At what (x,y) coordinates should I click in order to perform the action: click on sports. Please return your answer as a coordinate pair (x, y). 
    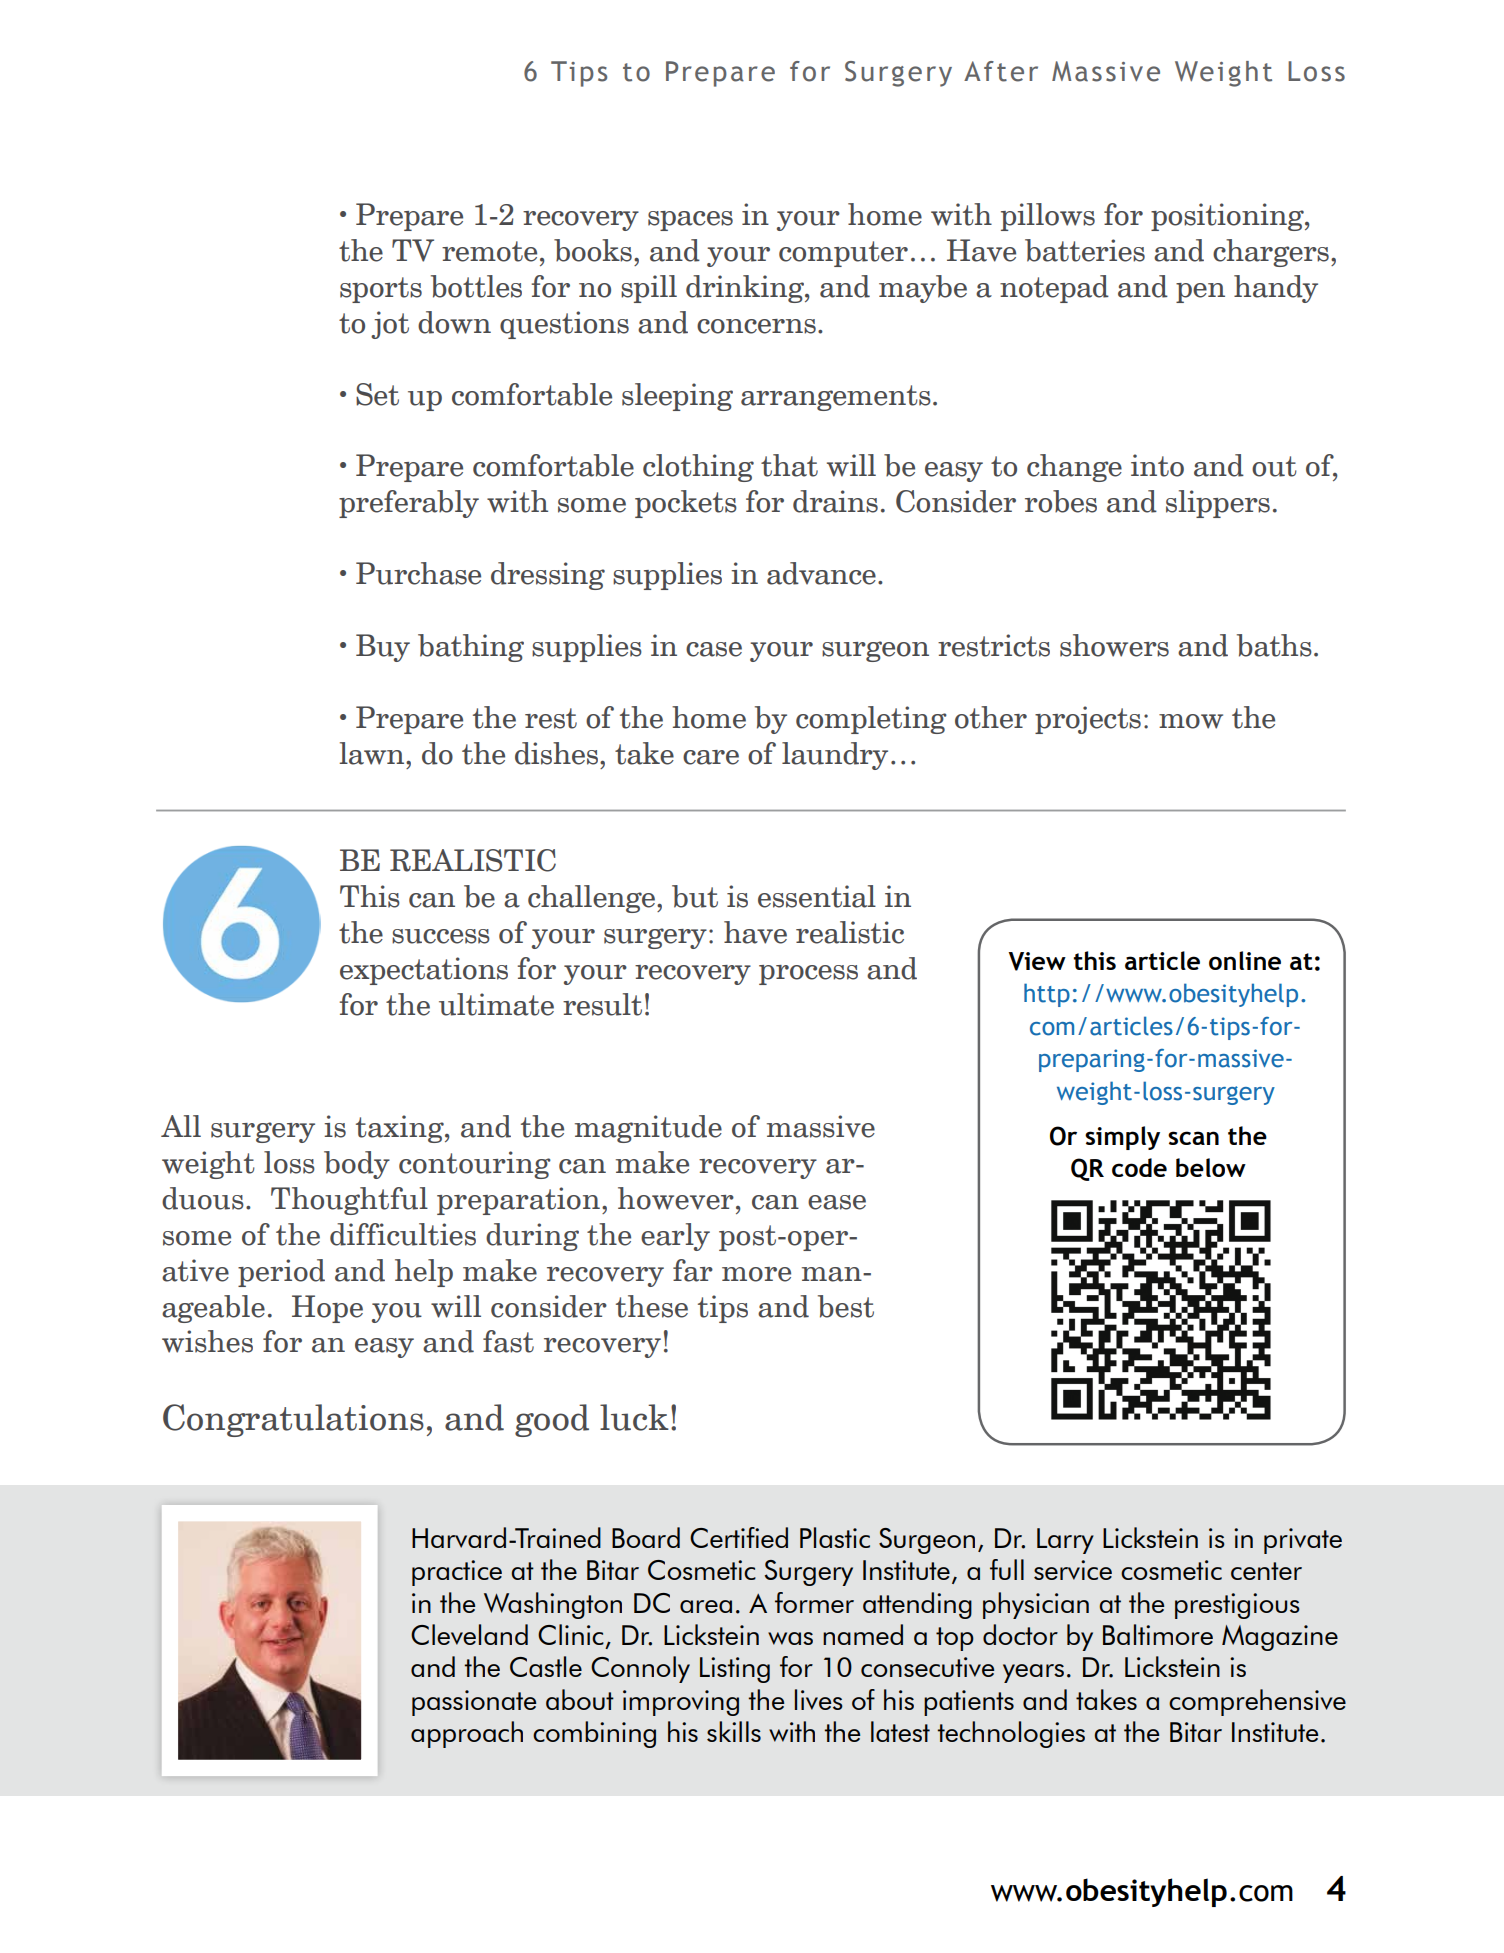
    Looking at the image, I should click on (381, 290).
